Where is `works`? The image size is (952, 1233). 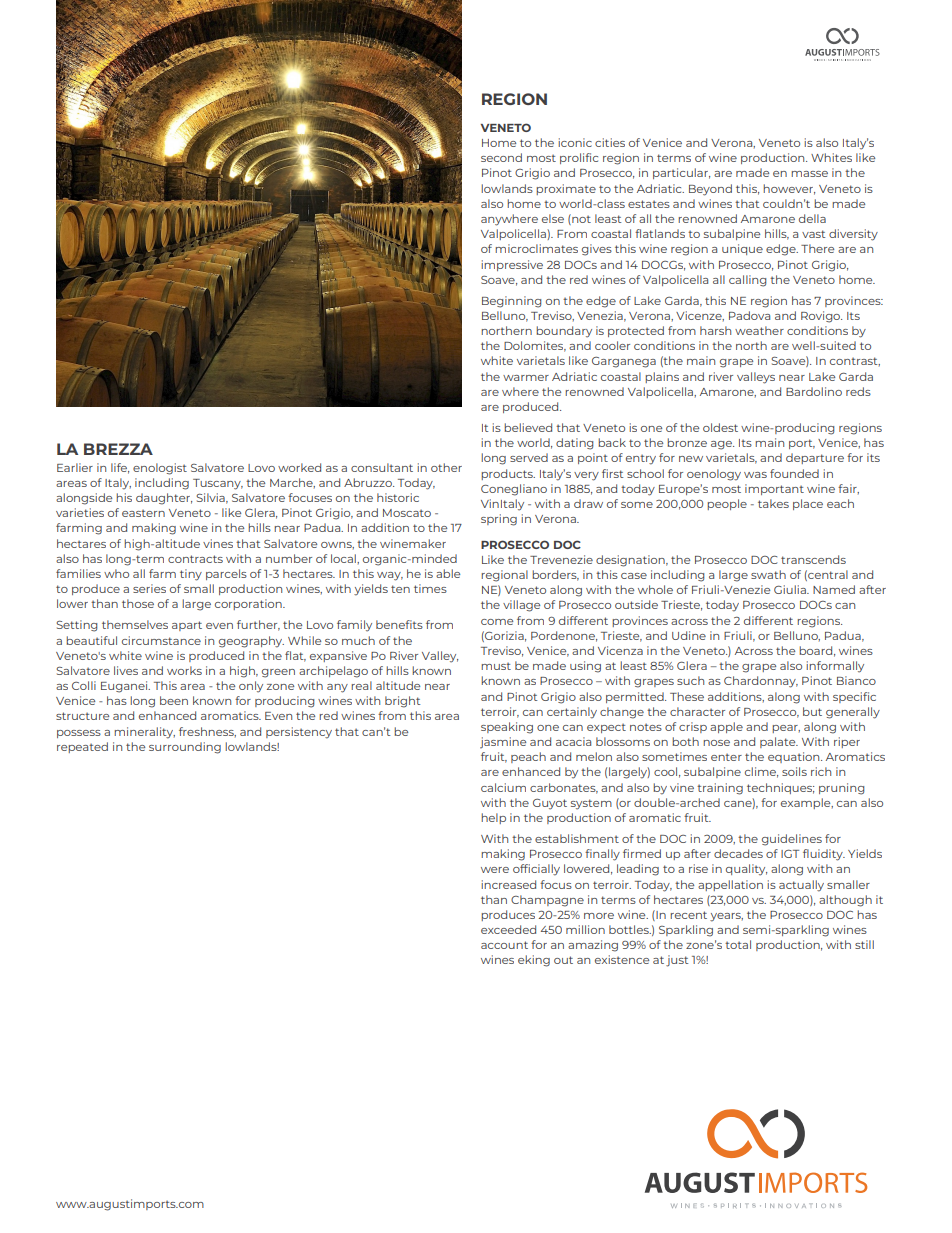
works is located at coordinates (184, 670).
